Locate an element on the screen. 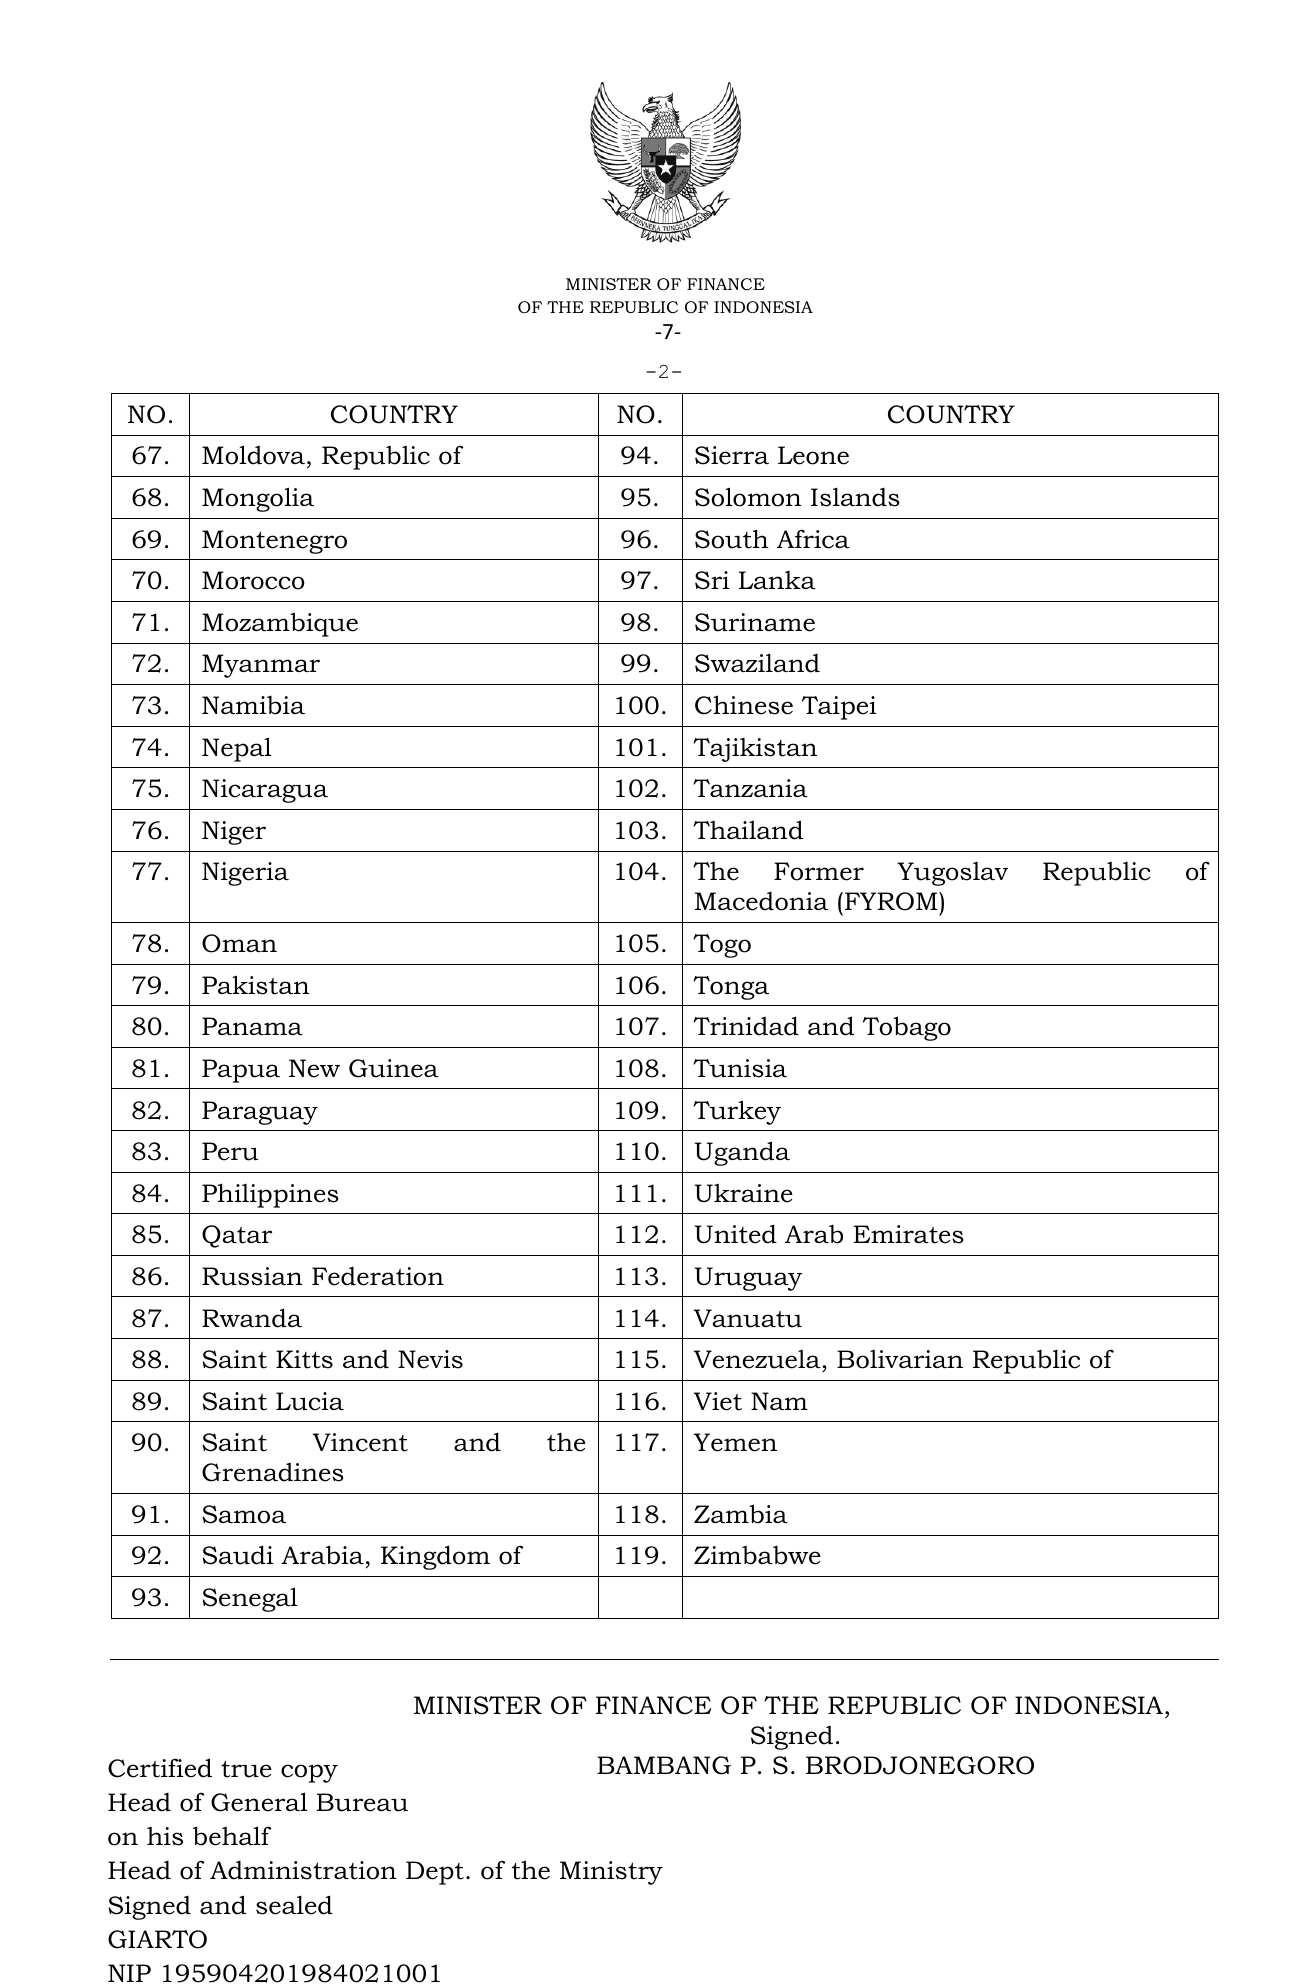 Image resolution: width=1300 pixels, height=1988 pixels. Ministry is located at coordinates (611, 1873).
